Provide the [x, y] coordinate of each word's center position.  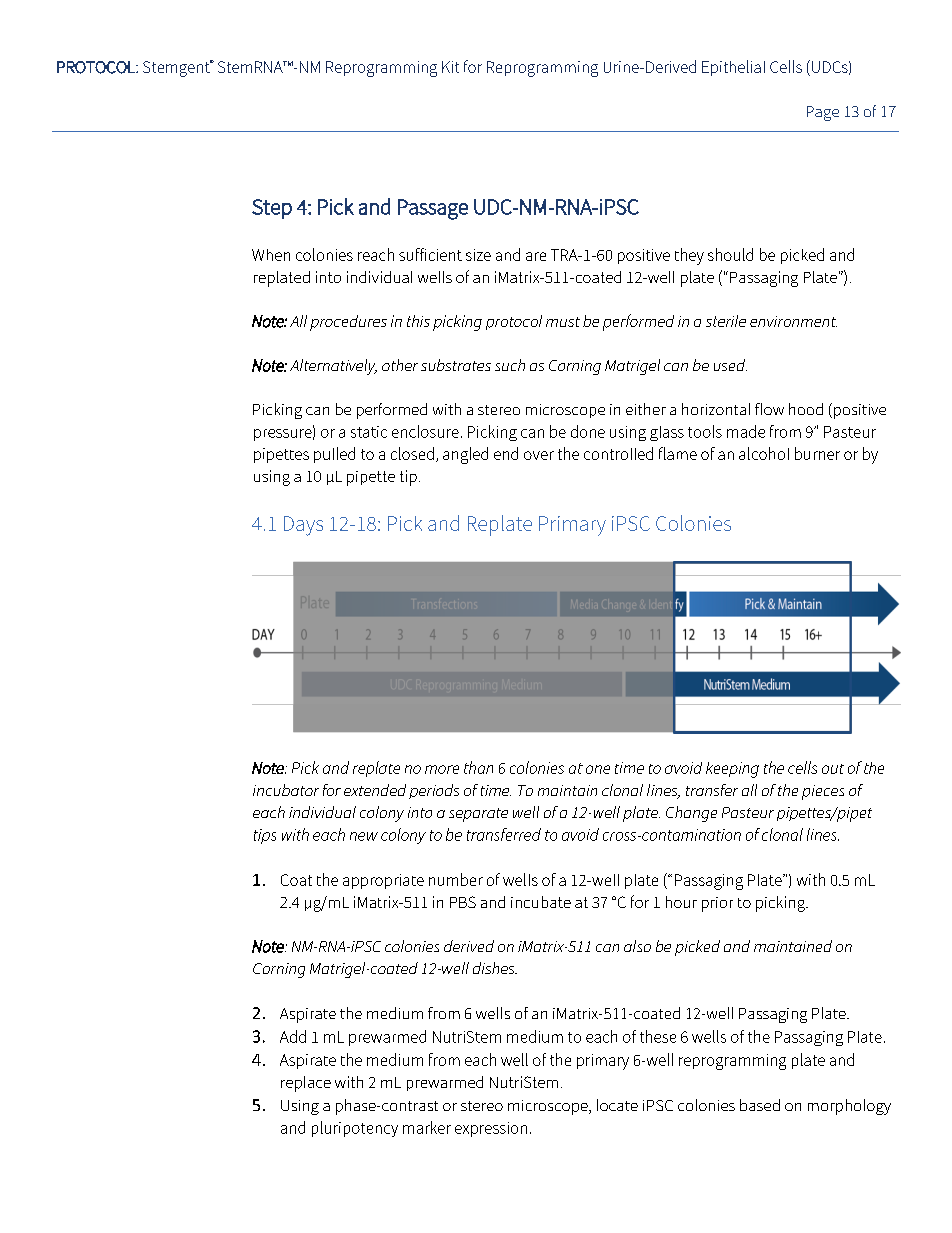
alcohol [764, 453]
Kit [450, 67]
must [563, 322]
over [539, 455]
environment [793, 321]
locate [617, 1105]
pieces [823, 792]
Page [823, 113]
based [760, 1105]
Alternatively [333, 367]
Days [303, 526]
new [364, 836]
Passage [433, 209]
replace [306, 1084]
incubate [541, 902]
